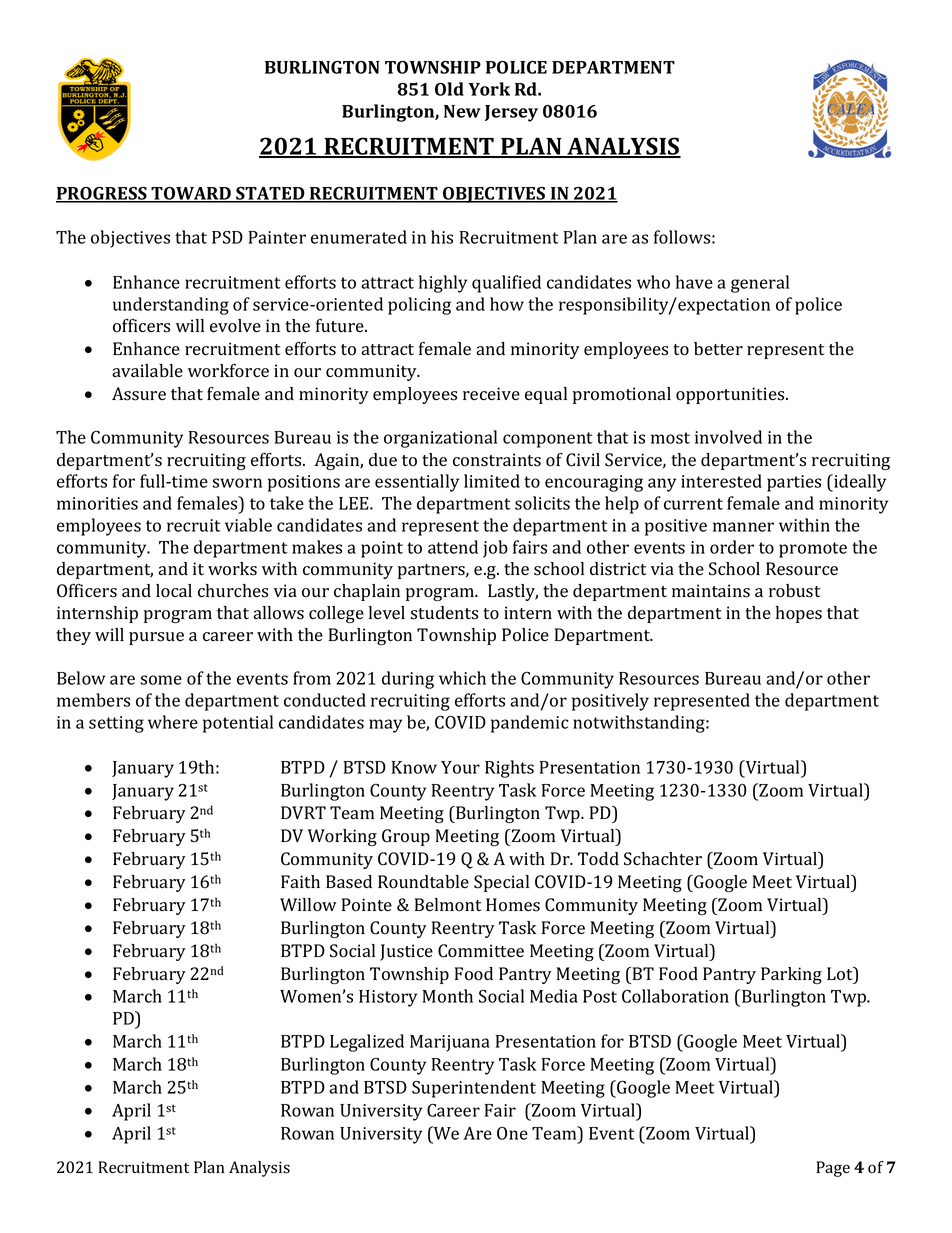  I want to click on TOWARD, so click(191, 195).
